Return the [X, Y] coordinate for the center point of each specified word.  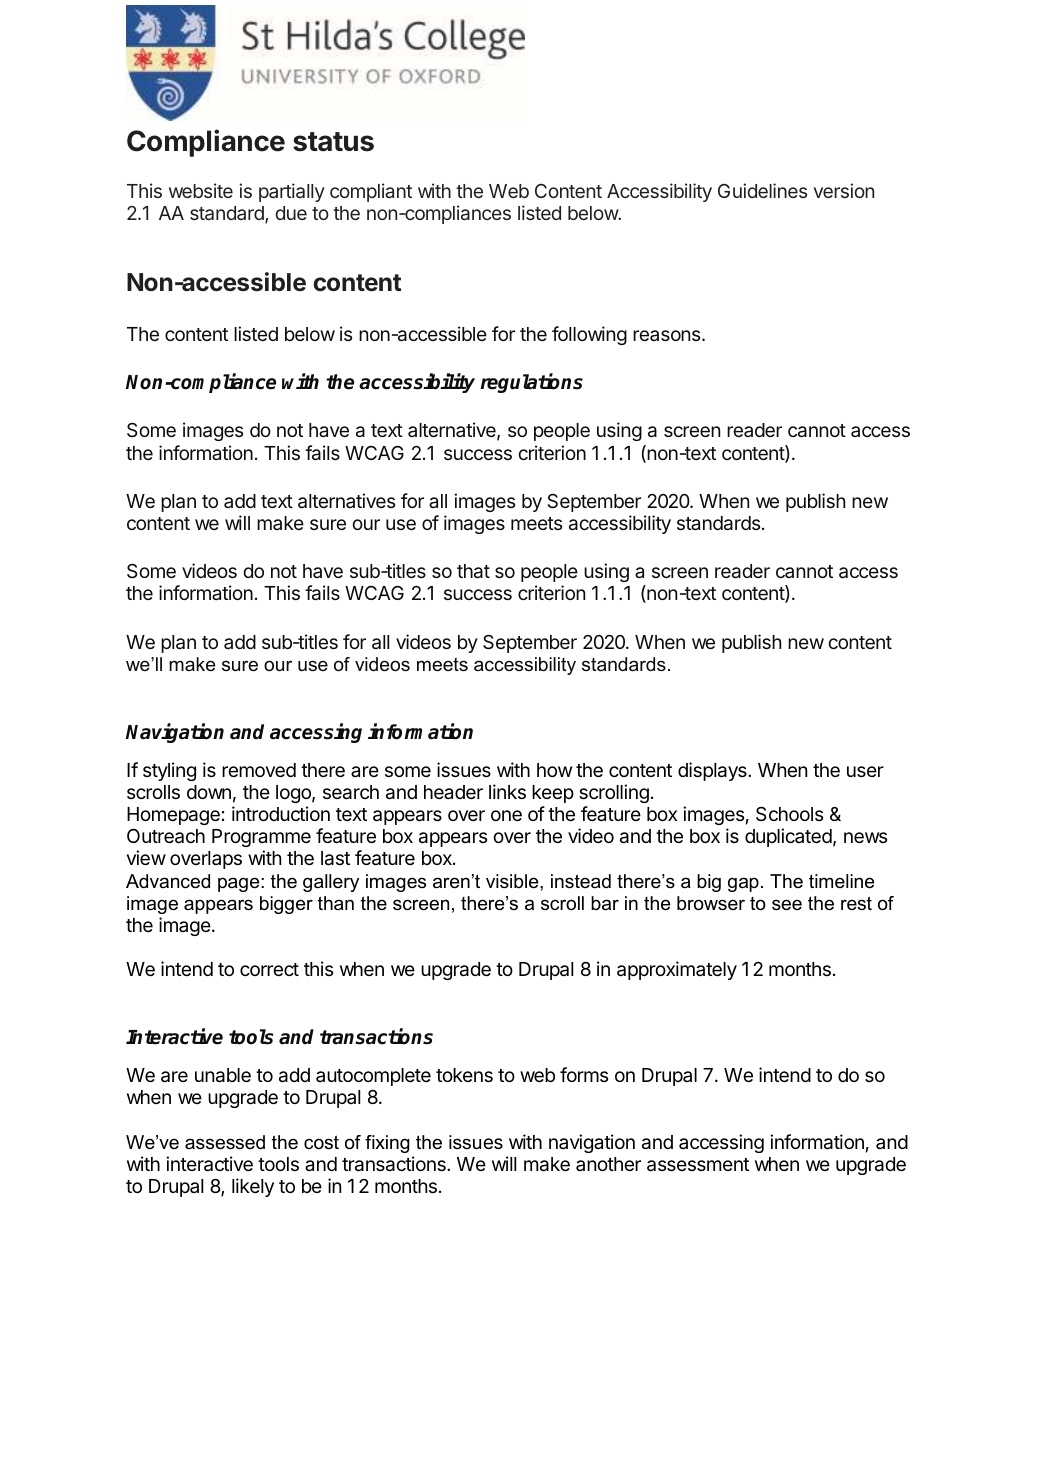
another [608, 1164]
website [201, 190]
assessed [225, 1142]
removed [259, 770]
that [473, 571]
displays [713, 771]
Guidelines [762, 190]
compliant [371, 192]
